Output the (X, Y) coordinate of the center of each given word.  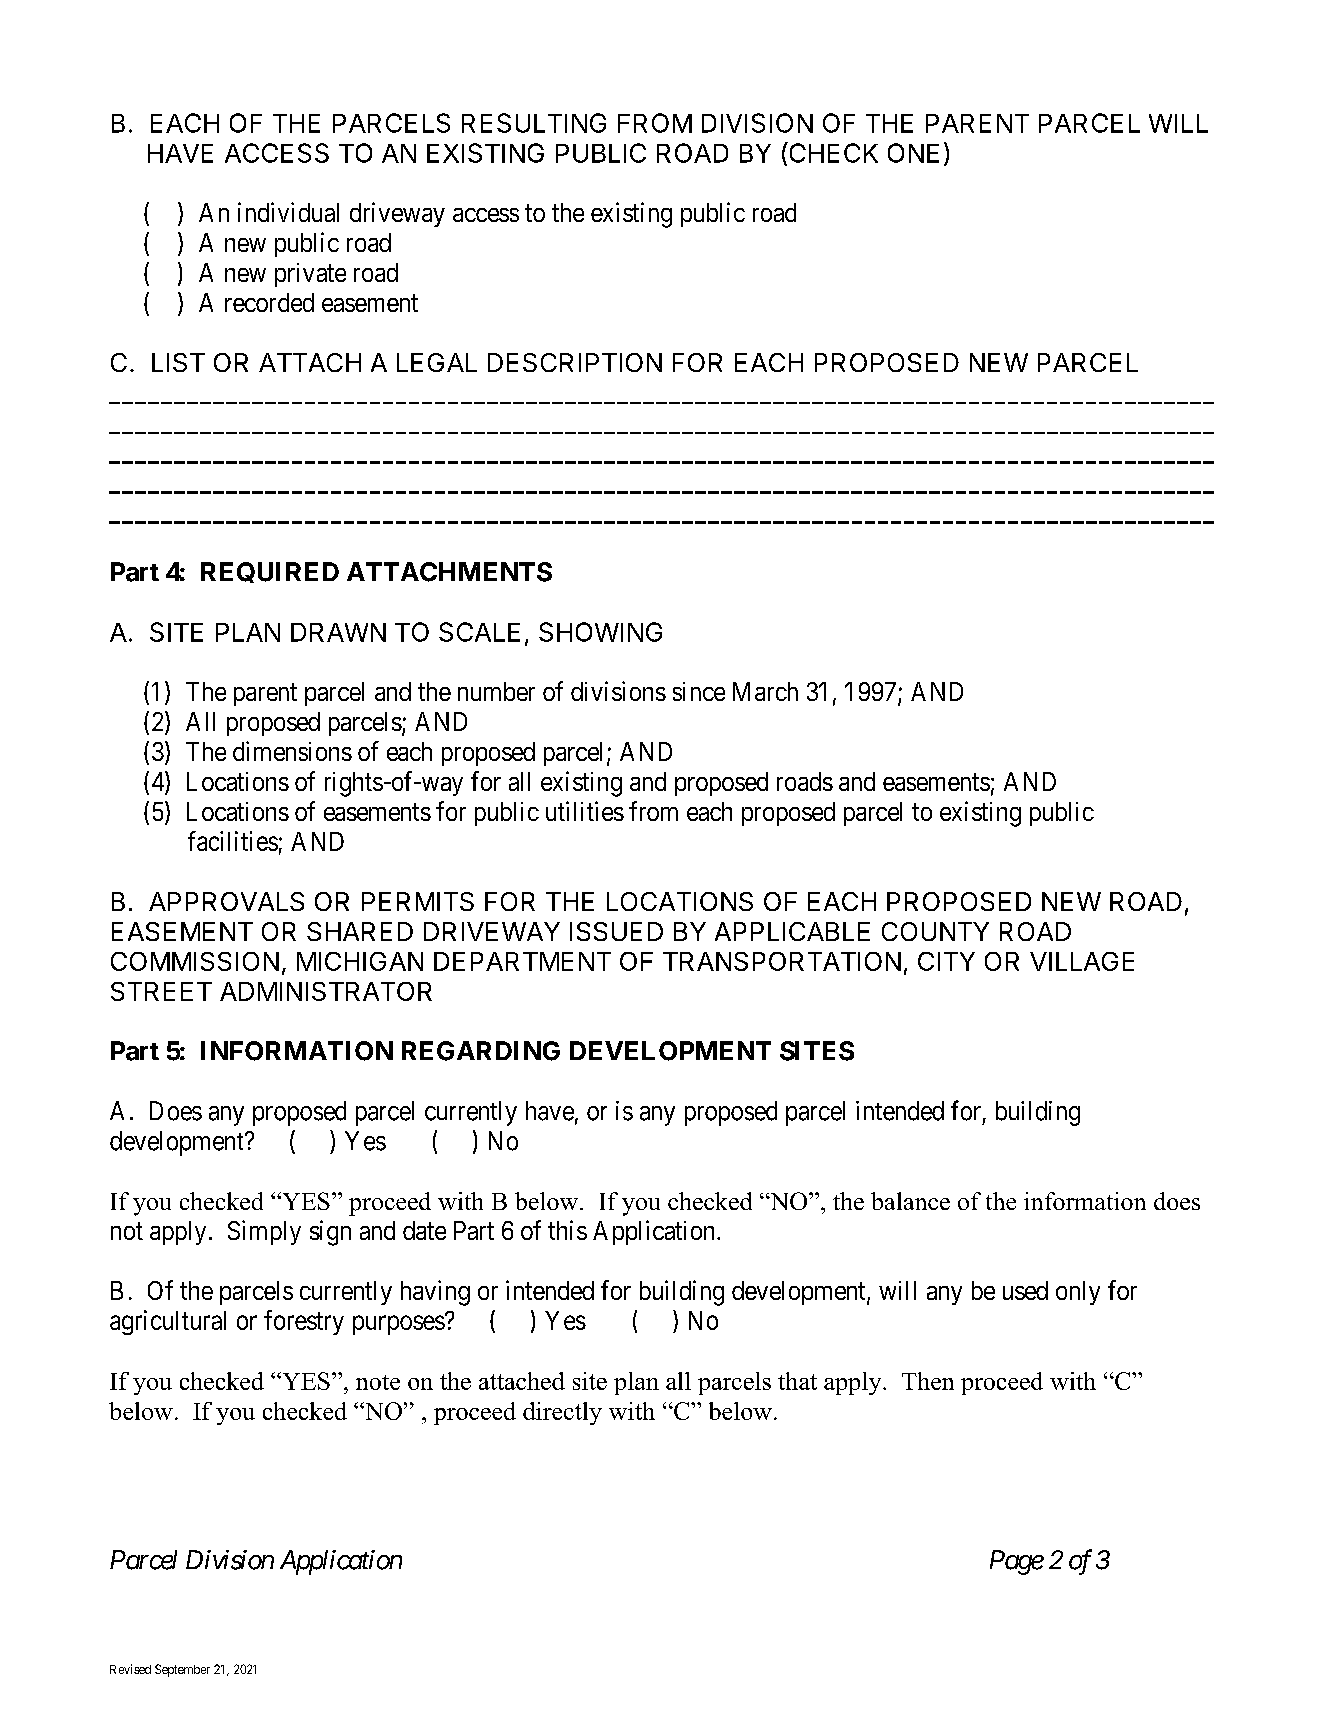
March (765, 691)
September (182, 1670)
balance (910, 1201)
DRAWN (338, 632)
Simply (264, 1232)
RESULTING (534, 123)
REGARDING (481, 1051)
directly (562, 1413)
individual (288, 212)
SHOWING (600, 632)
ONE (913, 153)
